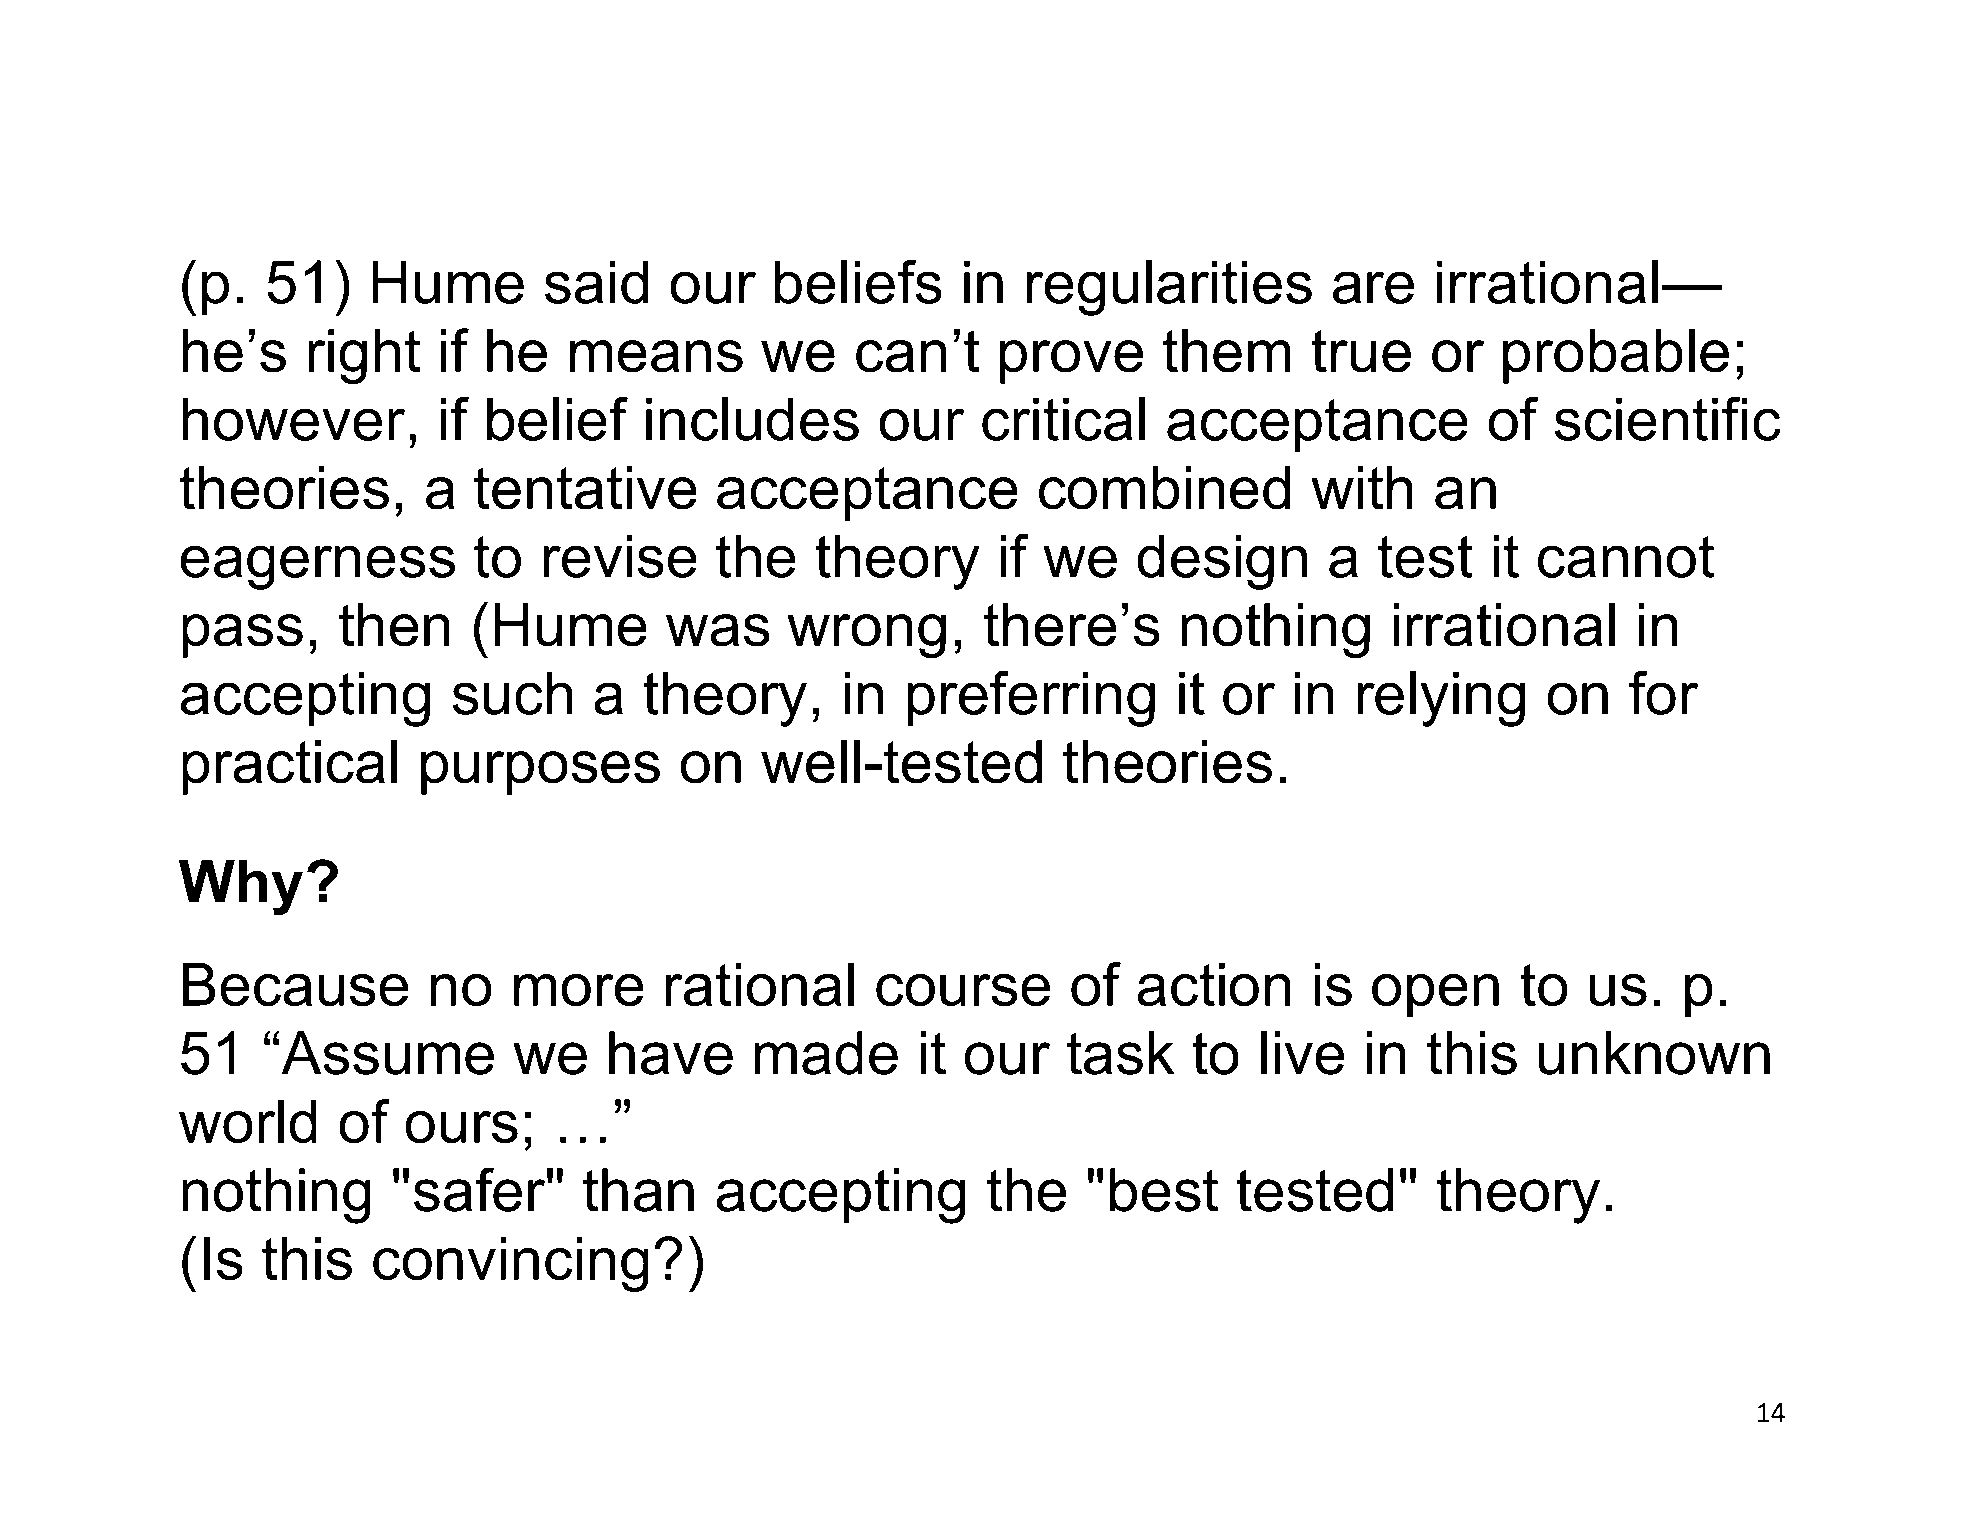 The width and height of the screenshot is (1965, 1519). What do you see at coordinates (1441, 699) in the screenshot?
I see `relying` at bounding box center [1441, 699].
